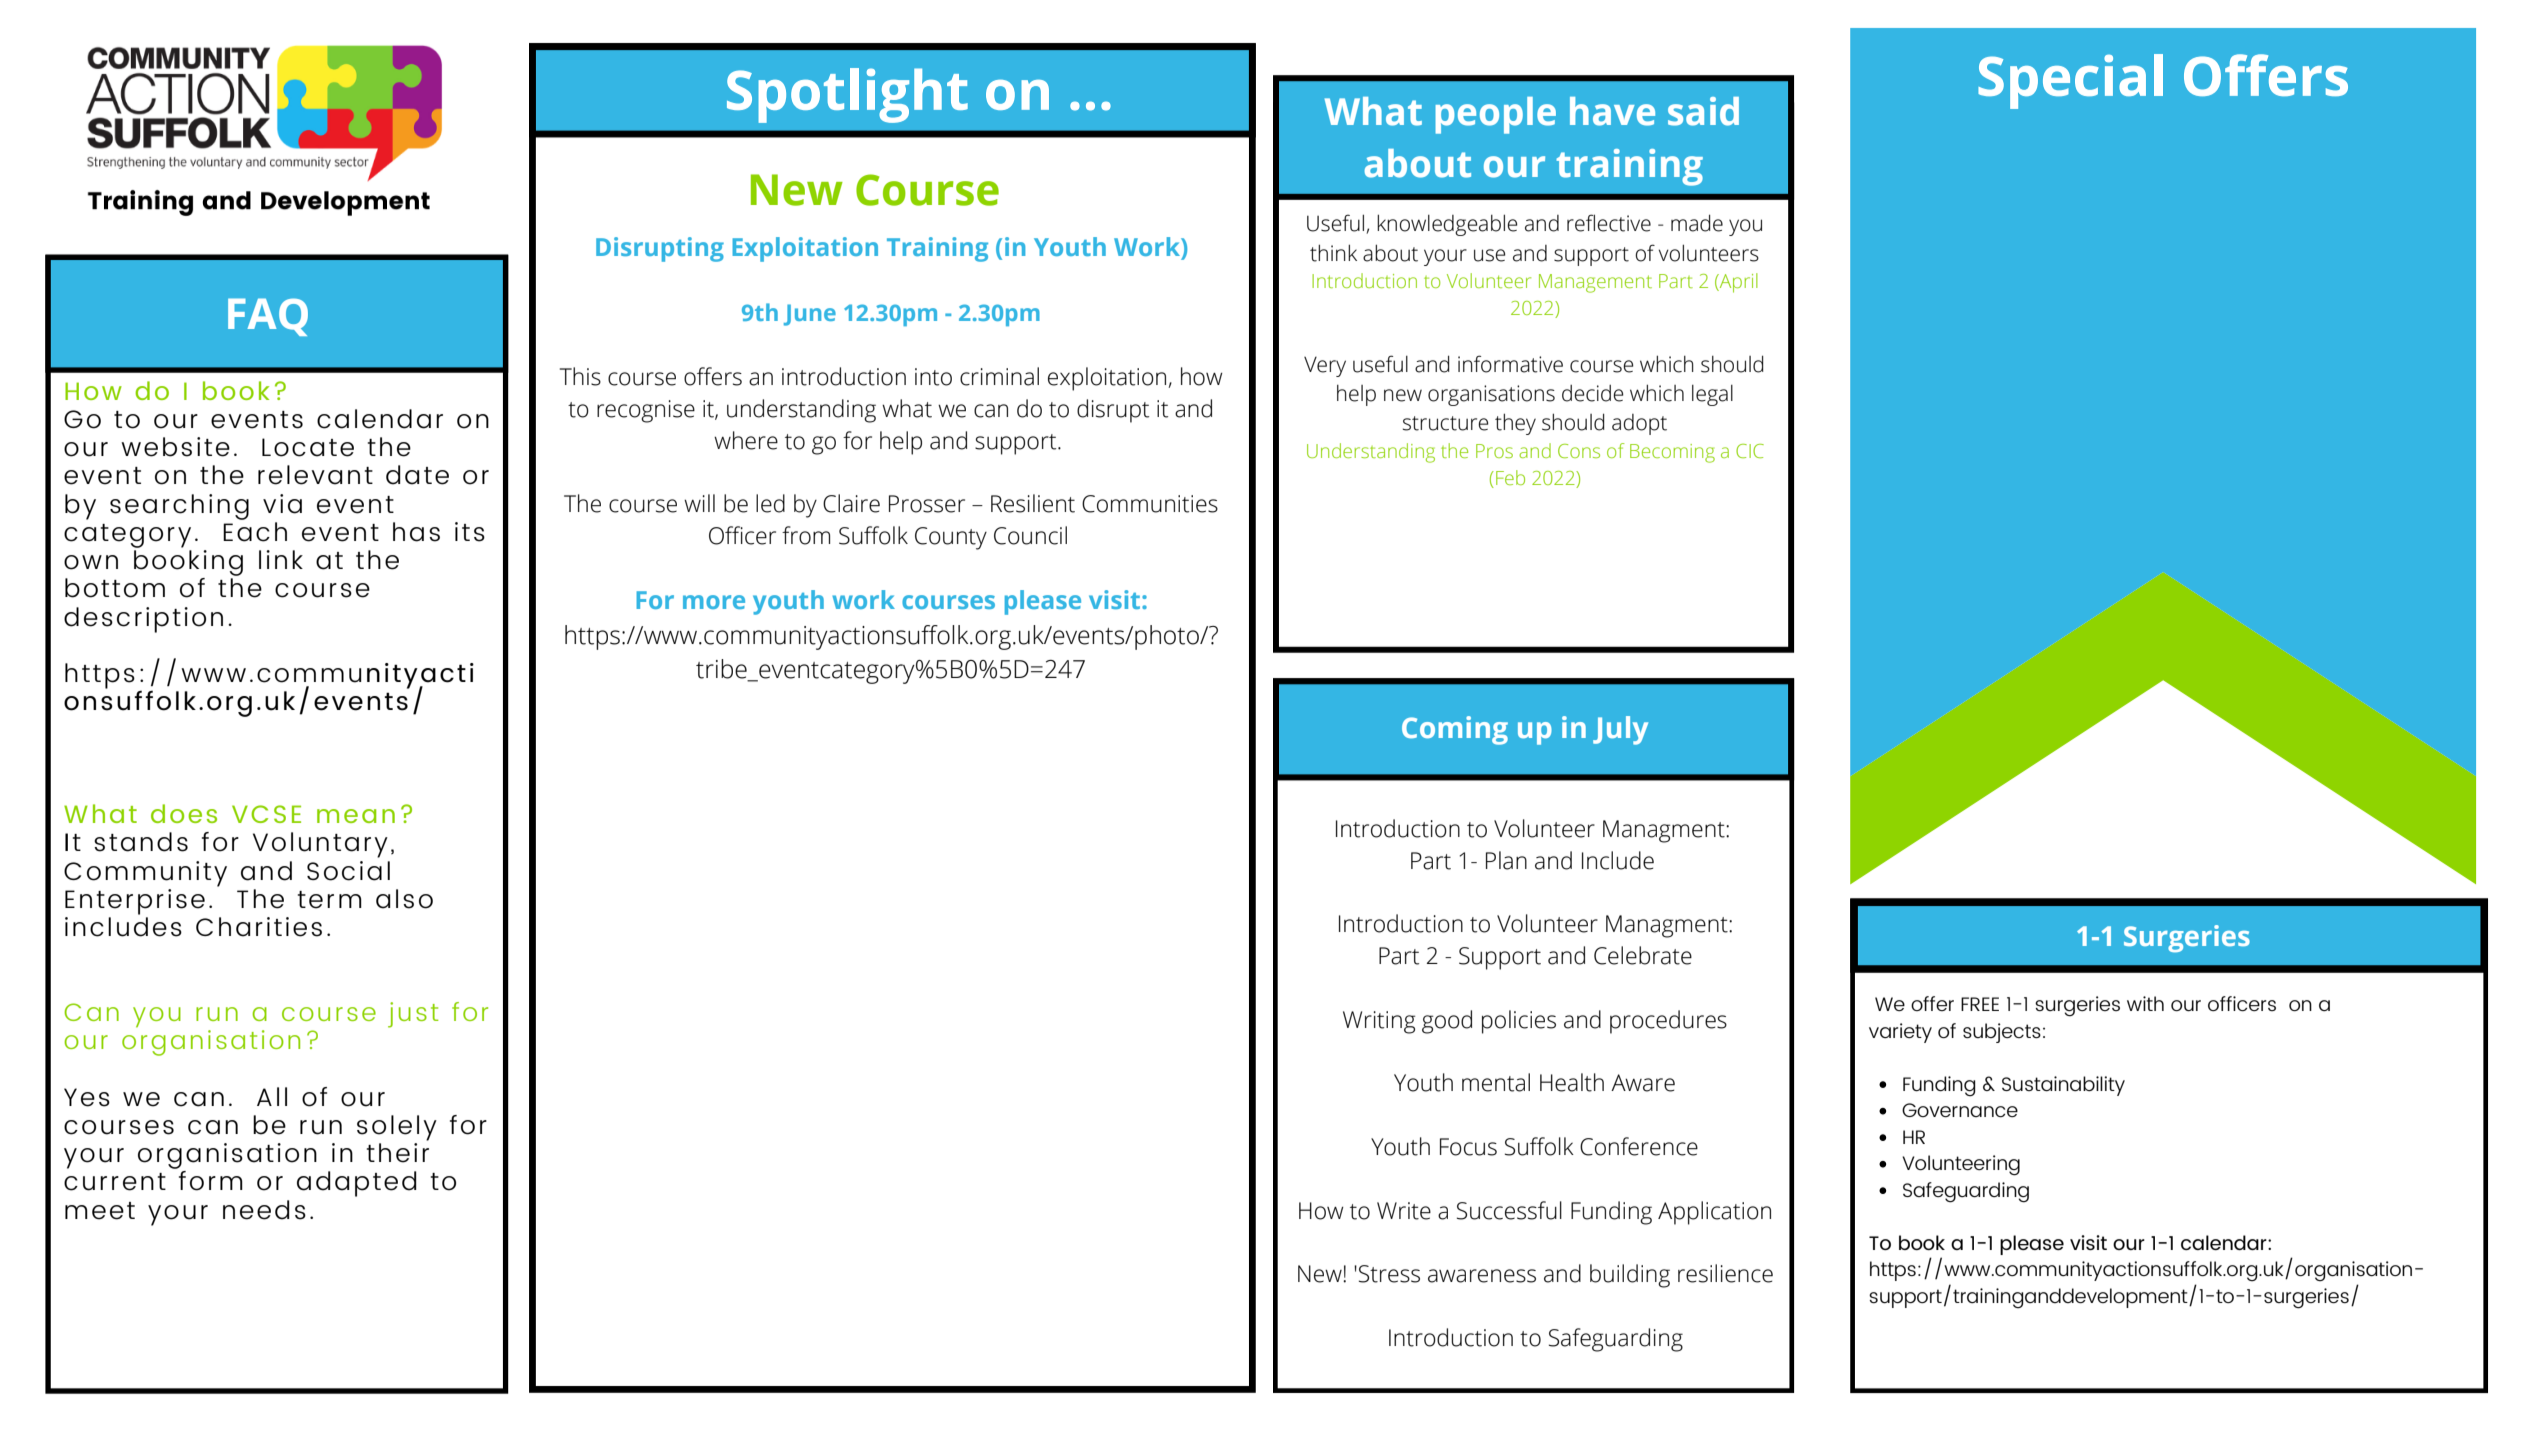 This image has width=2546, height=1432. What do you see at coordinates (1703, 111) in the image?
I see `said` at bounding box center [1703, 111].
